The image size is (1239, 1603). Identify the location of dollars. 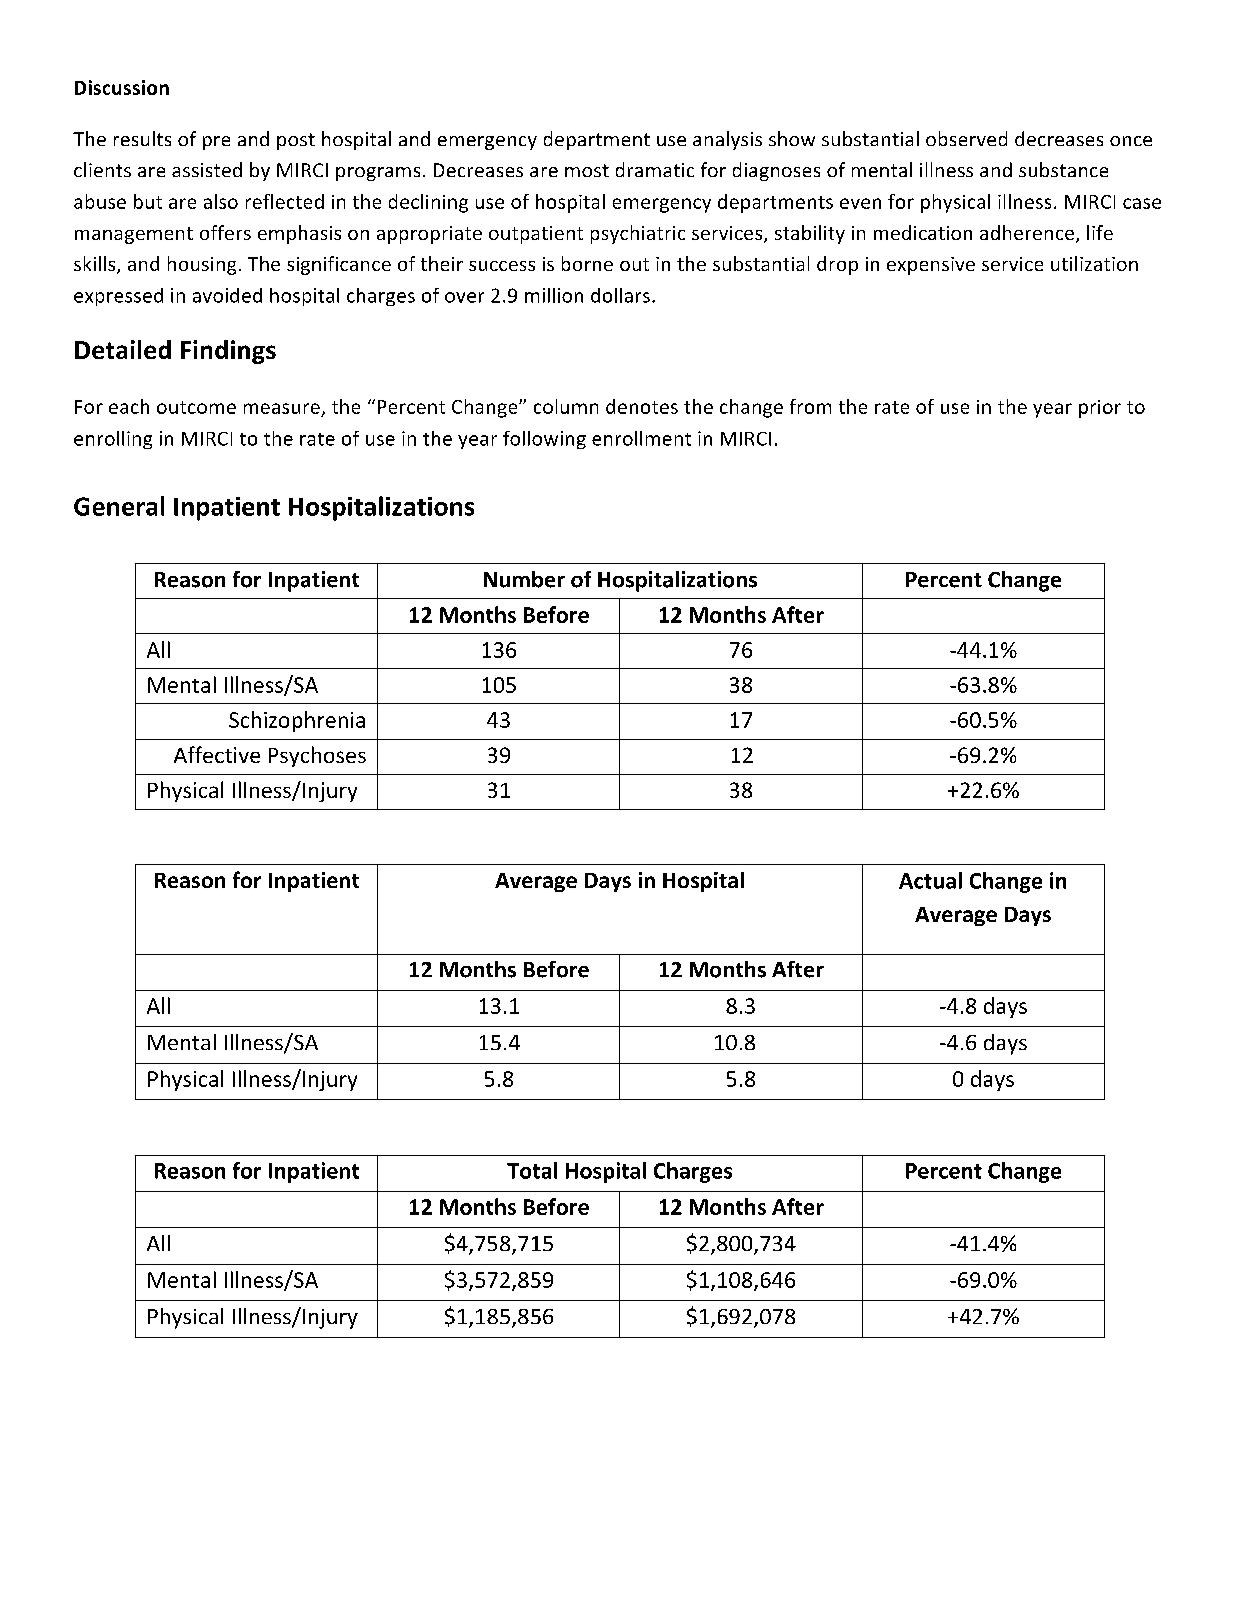
(620, 295).
